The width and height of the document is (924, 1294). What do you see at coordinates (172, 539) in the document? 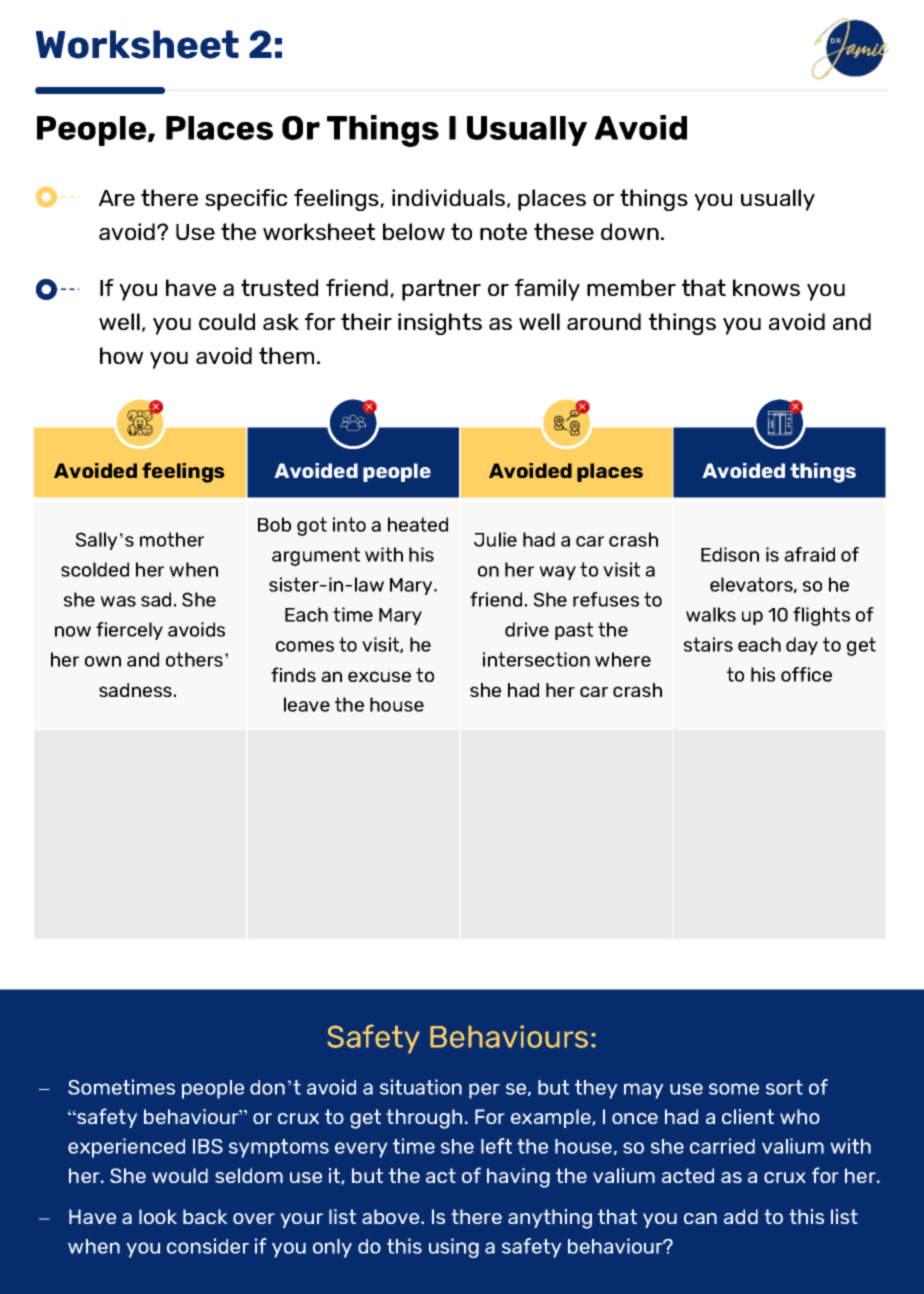
I see `mother` at bounding box center [172, 539].
